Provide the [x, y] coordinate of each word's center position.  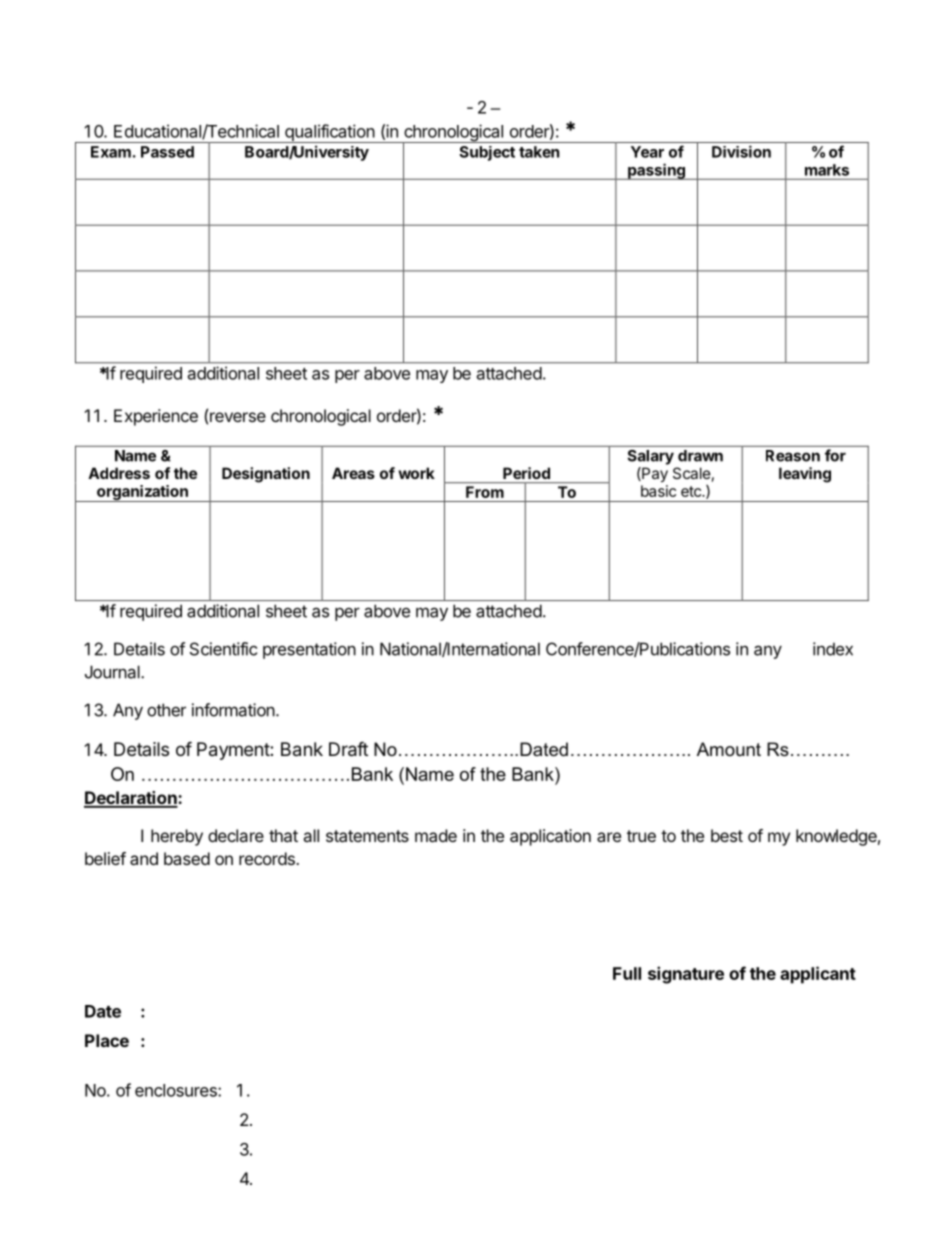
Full [627, 973]
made [436, 835]
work [416, 473]
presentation [309, 650]
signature [686, 975]
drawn [700, 456]
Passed [167, 152]
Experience [156, 417]
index [833, 649]
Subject [487, 153]
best [727, 835]
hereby [177, 837]
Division [741, 151]
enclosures [177, 1090]
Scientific [223, 649]
